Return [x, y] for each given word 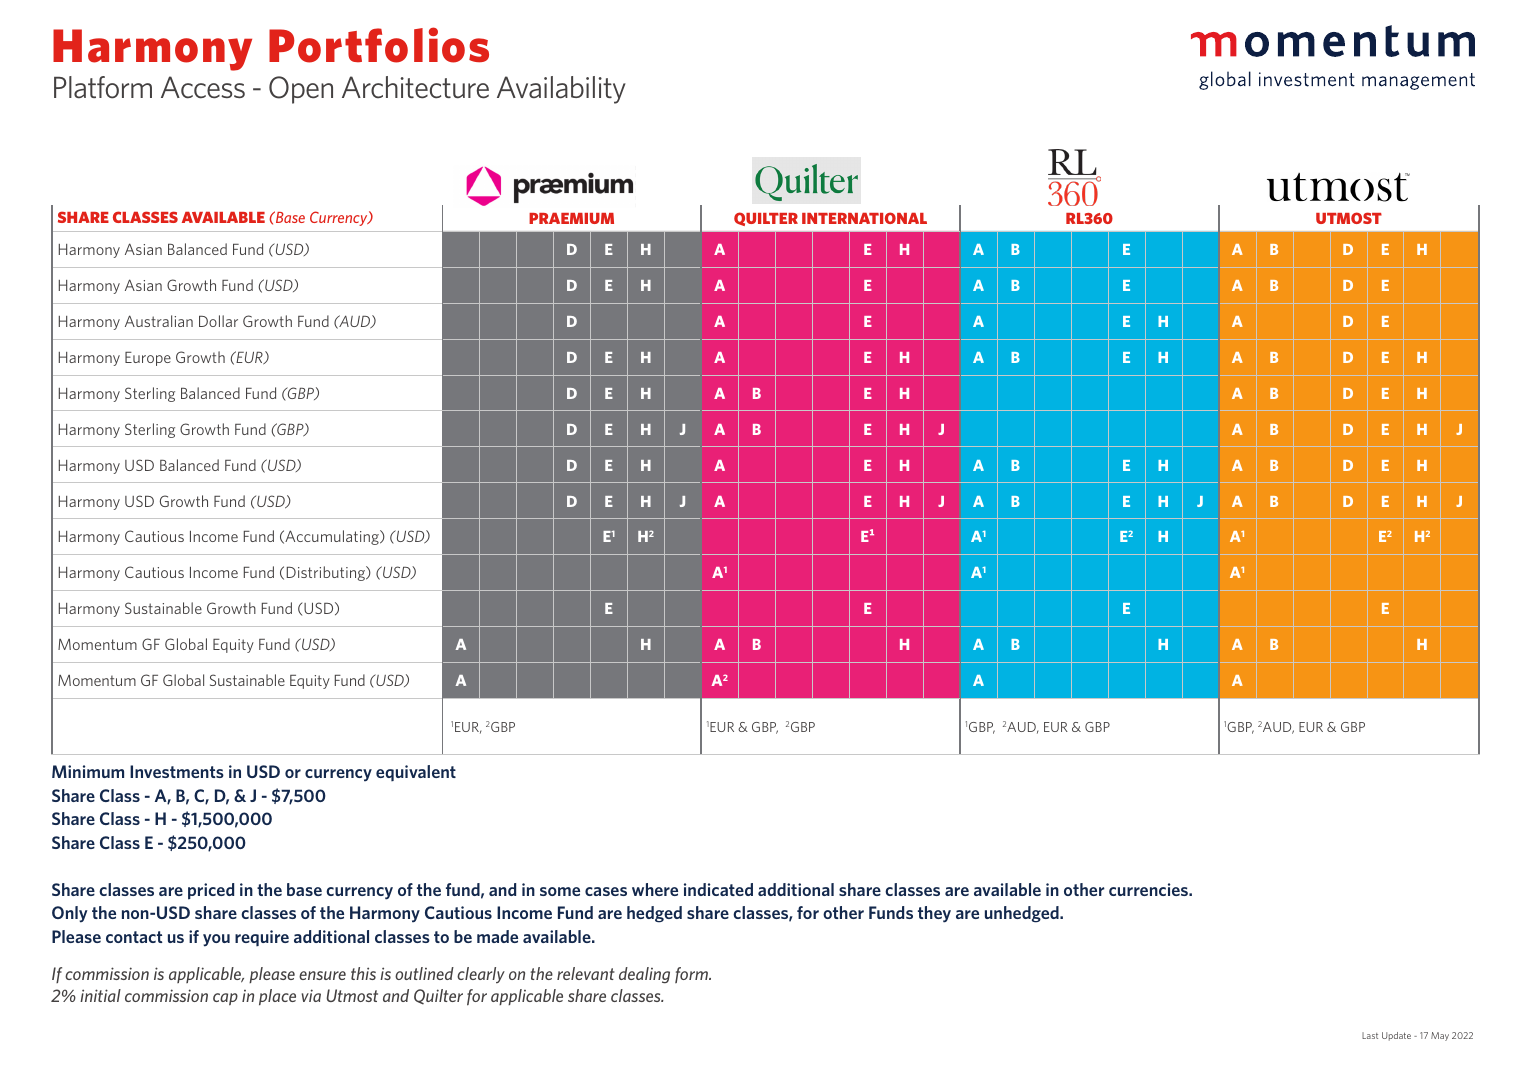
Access [203, 87]
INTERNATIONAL [864, 218]
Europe [148, 359]
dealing [644, 975]
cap [225, 999]
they [934, 914]
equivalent [416, 773]
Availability [561, 90]
